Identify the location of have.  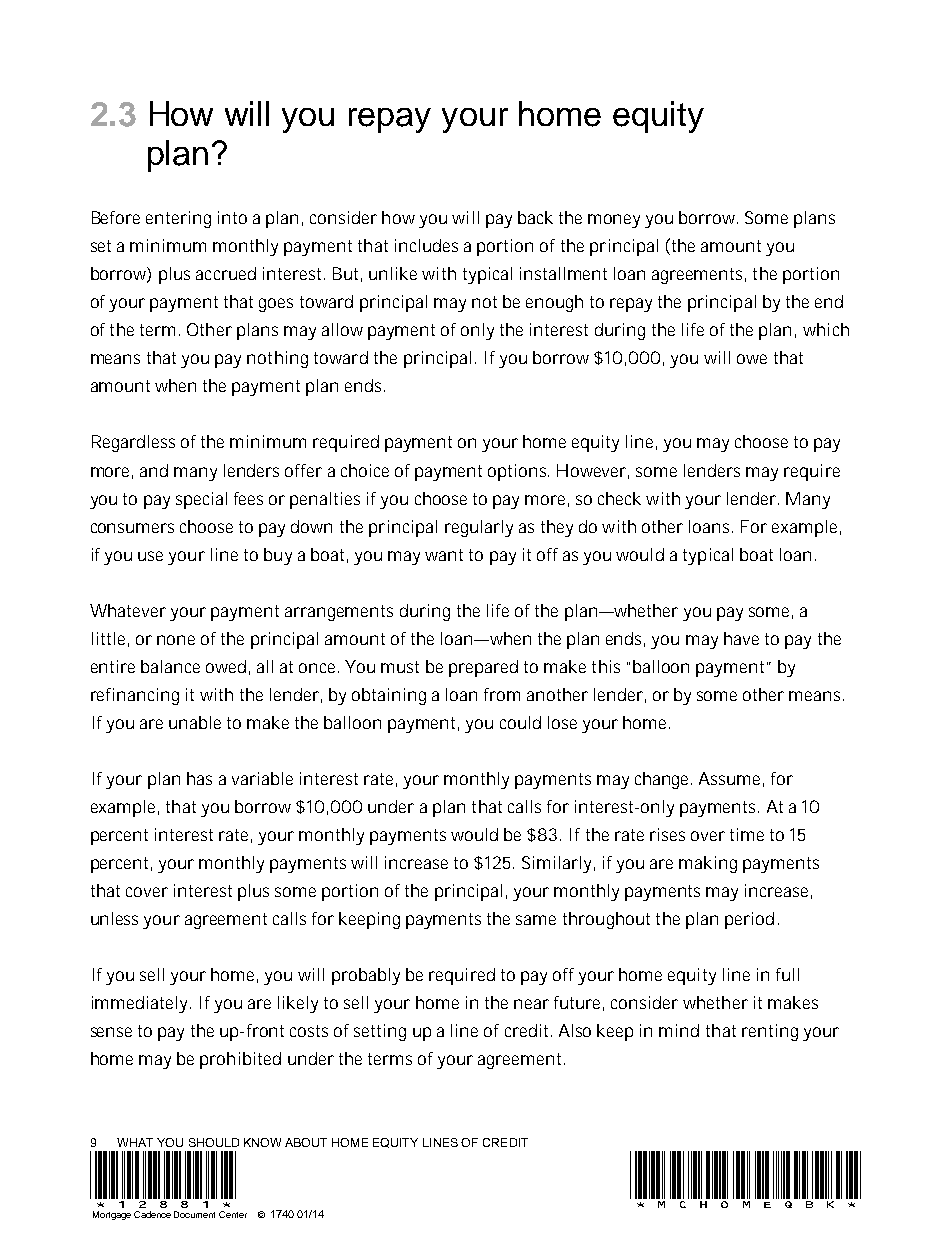
(741, 638).
